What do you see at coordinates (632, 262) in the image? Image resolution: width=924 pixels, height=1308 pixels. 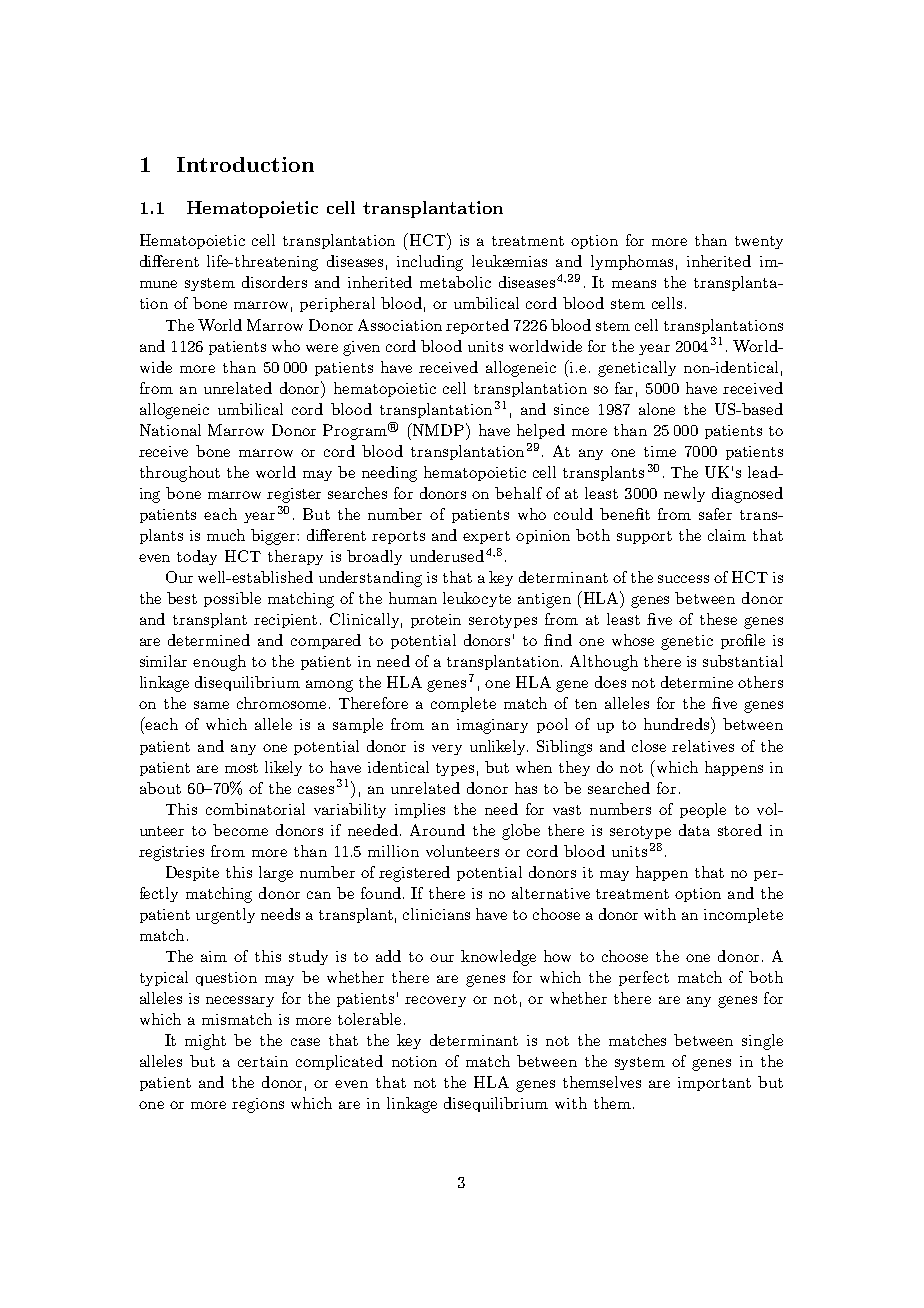 I see `lymphomas` at bounding box center [632, 262].
